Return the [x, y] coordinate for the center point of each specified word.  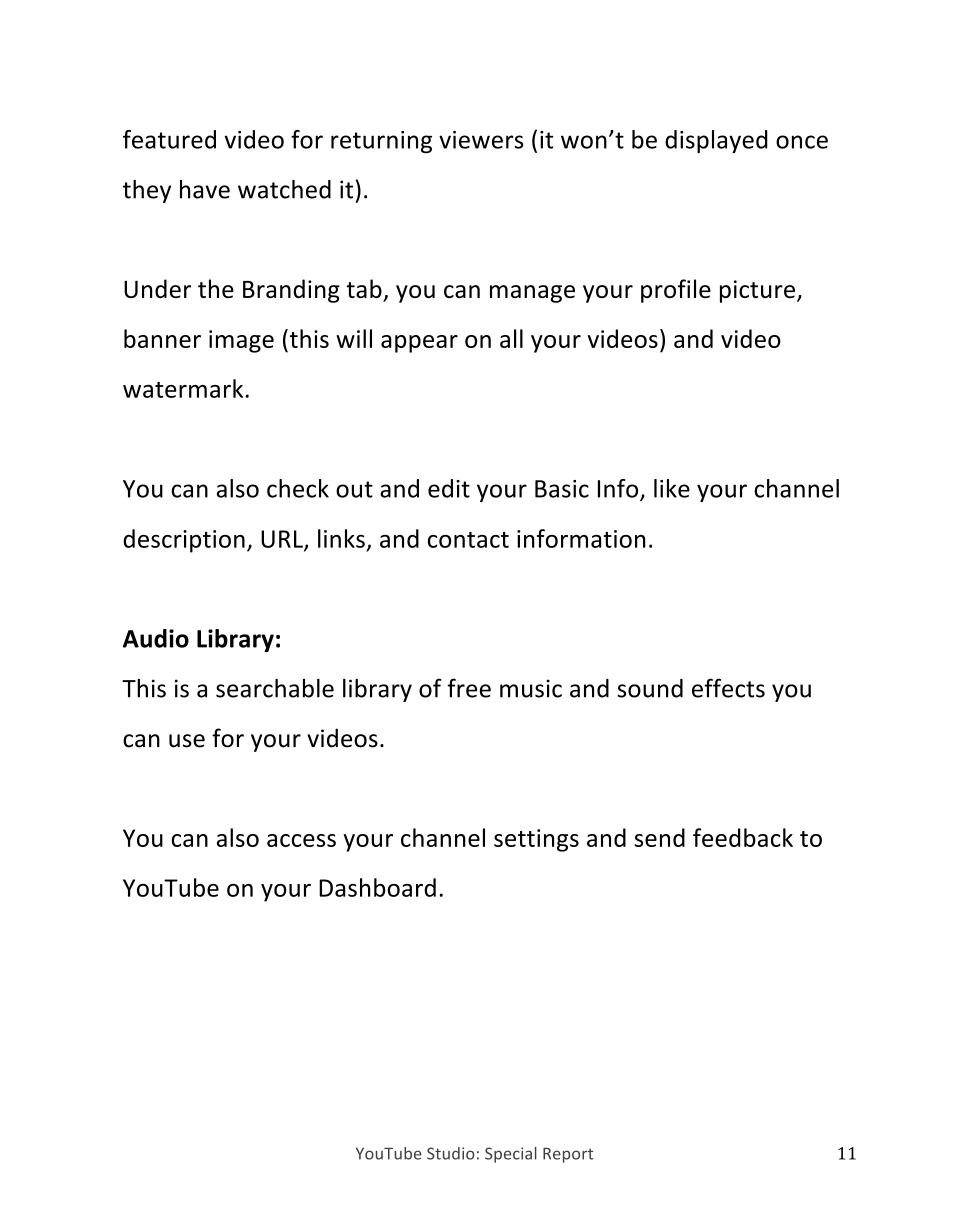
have [205, 189]
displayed [716, 141]
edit [449, 488]
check [298, 488]
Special [511, 1155]
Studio [451, 1153]
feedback [743, 837]
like [672, 488]
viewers [481, 140]
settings [536, 840]
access [301, 840]
